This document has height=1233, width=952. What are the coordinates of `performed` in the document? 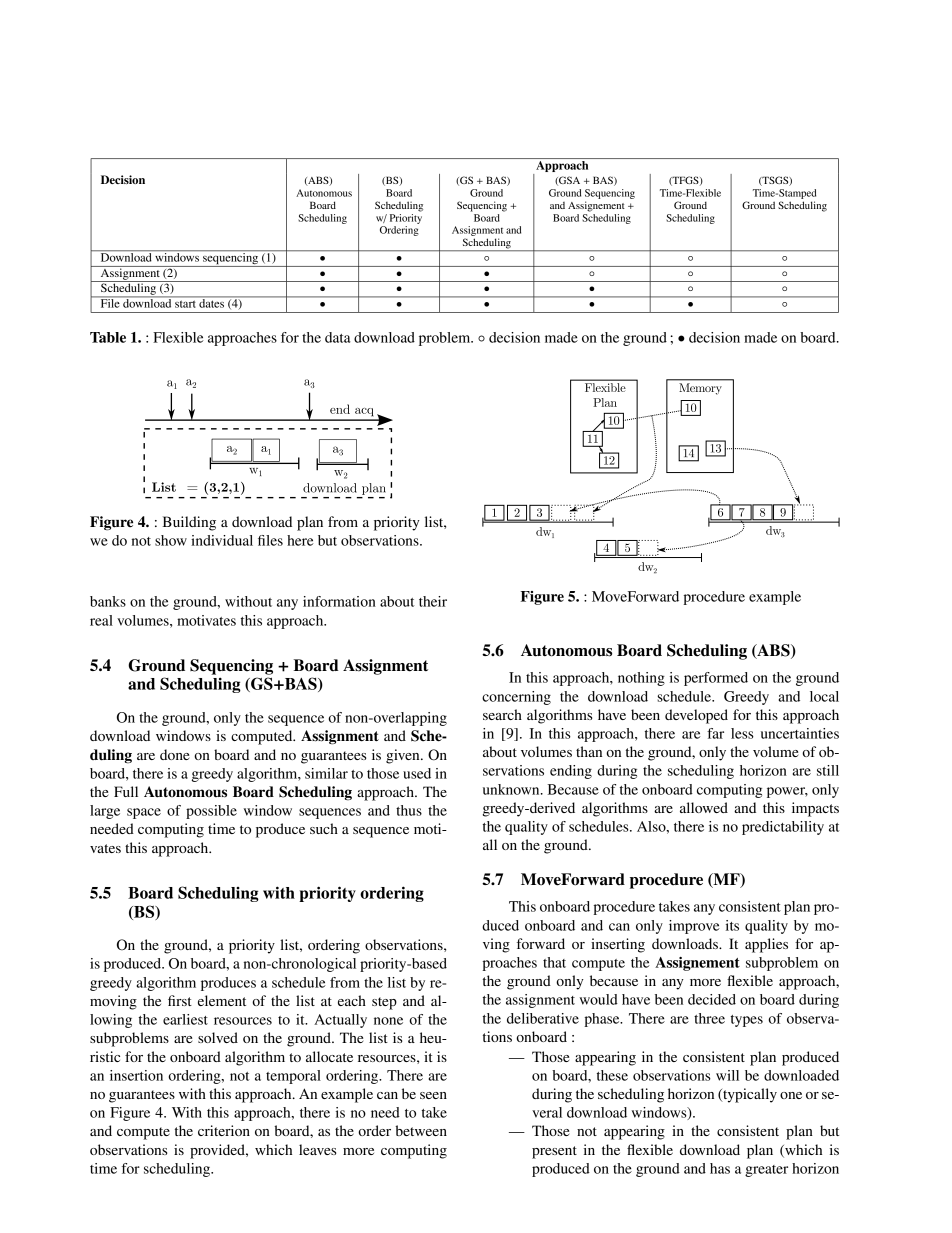 It's located at (716, 679).
